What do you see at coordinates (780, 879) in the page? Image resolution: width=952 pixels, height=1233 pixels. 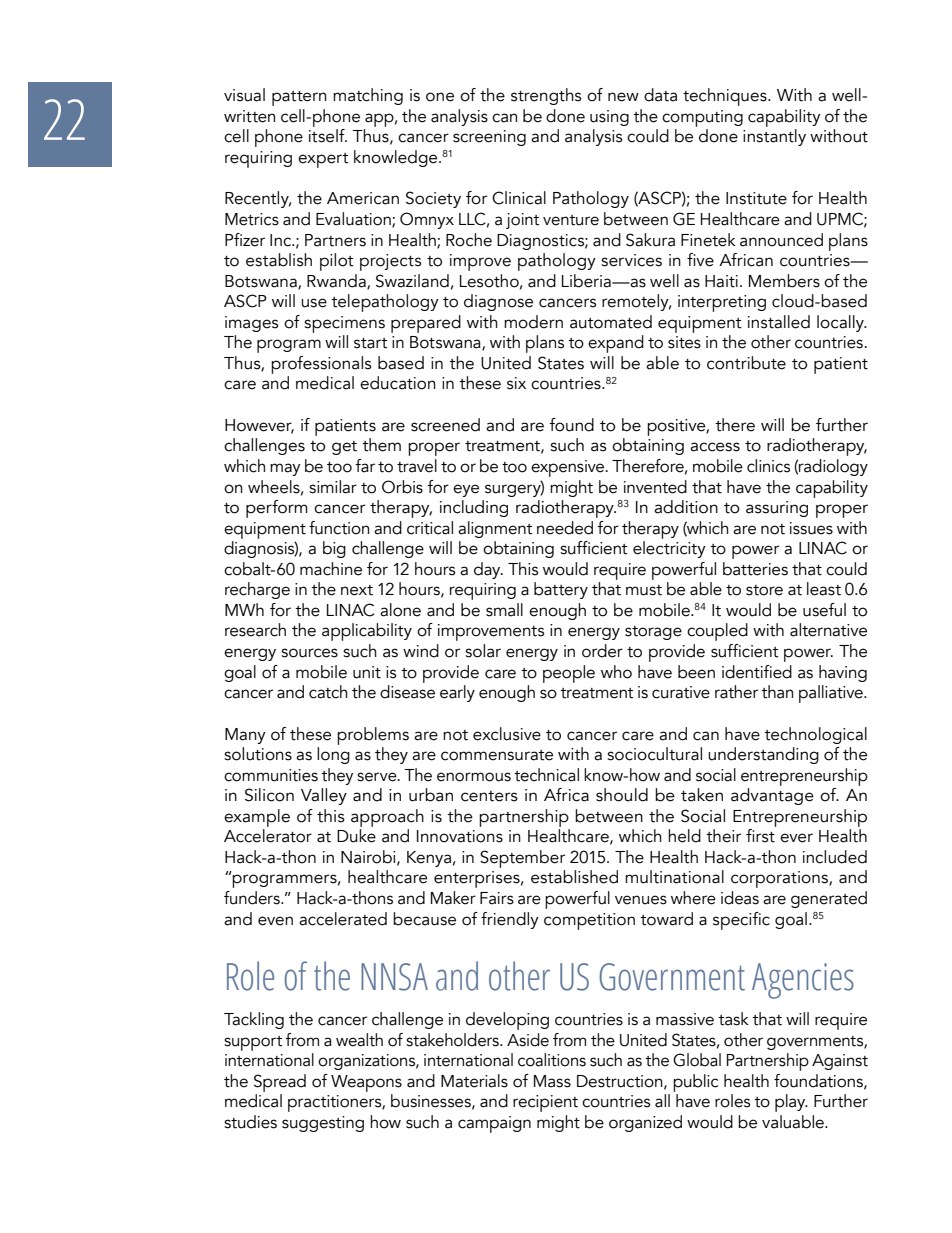 I see `corporations` at bounding box center [780, 879].
